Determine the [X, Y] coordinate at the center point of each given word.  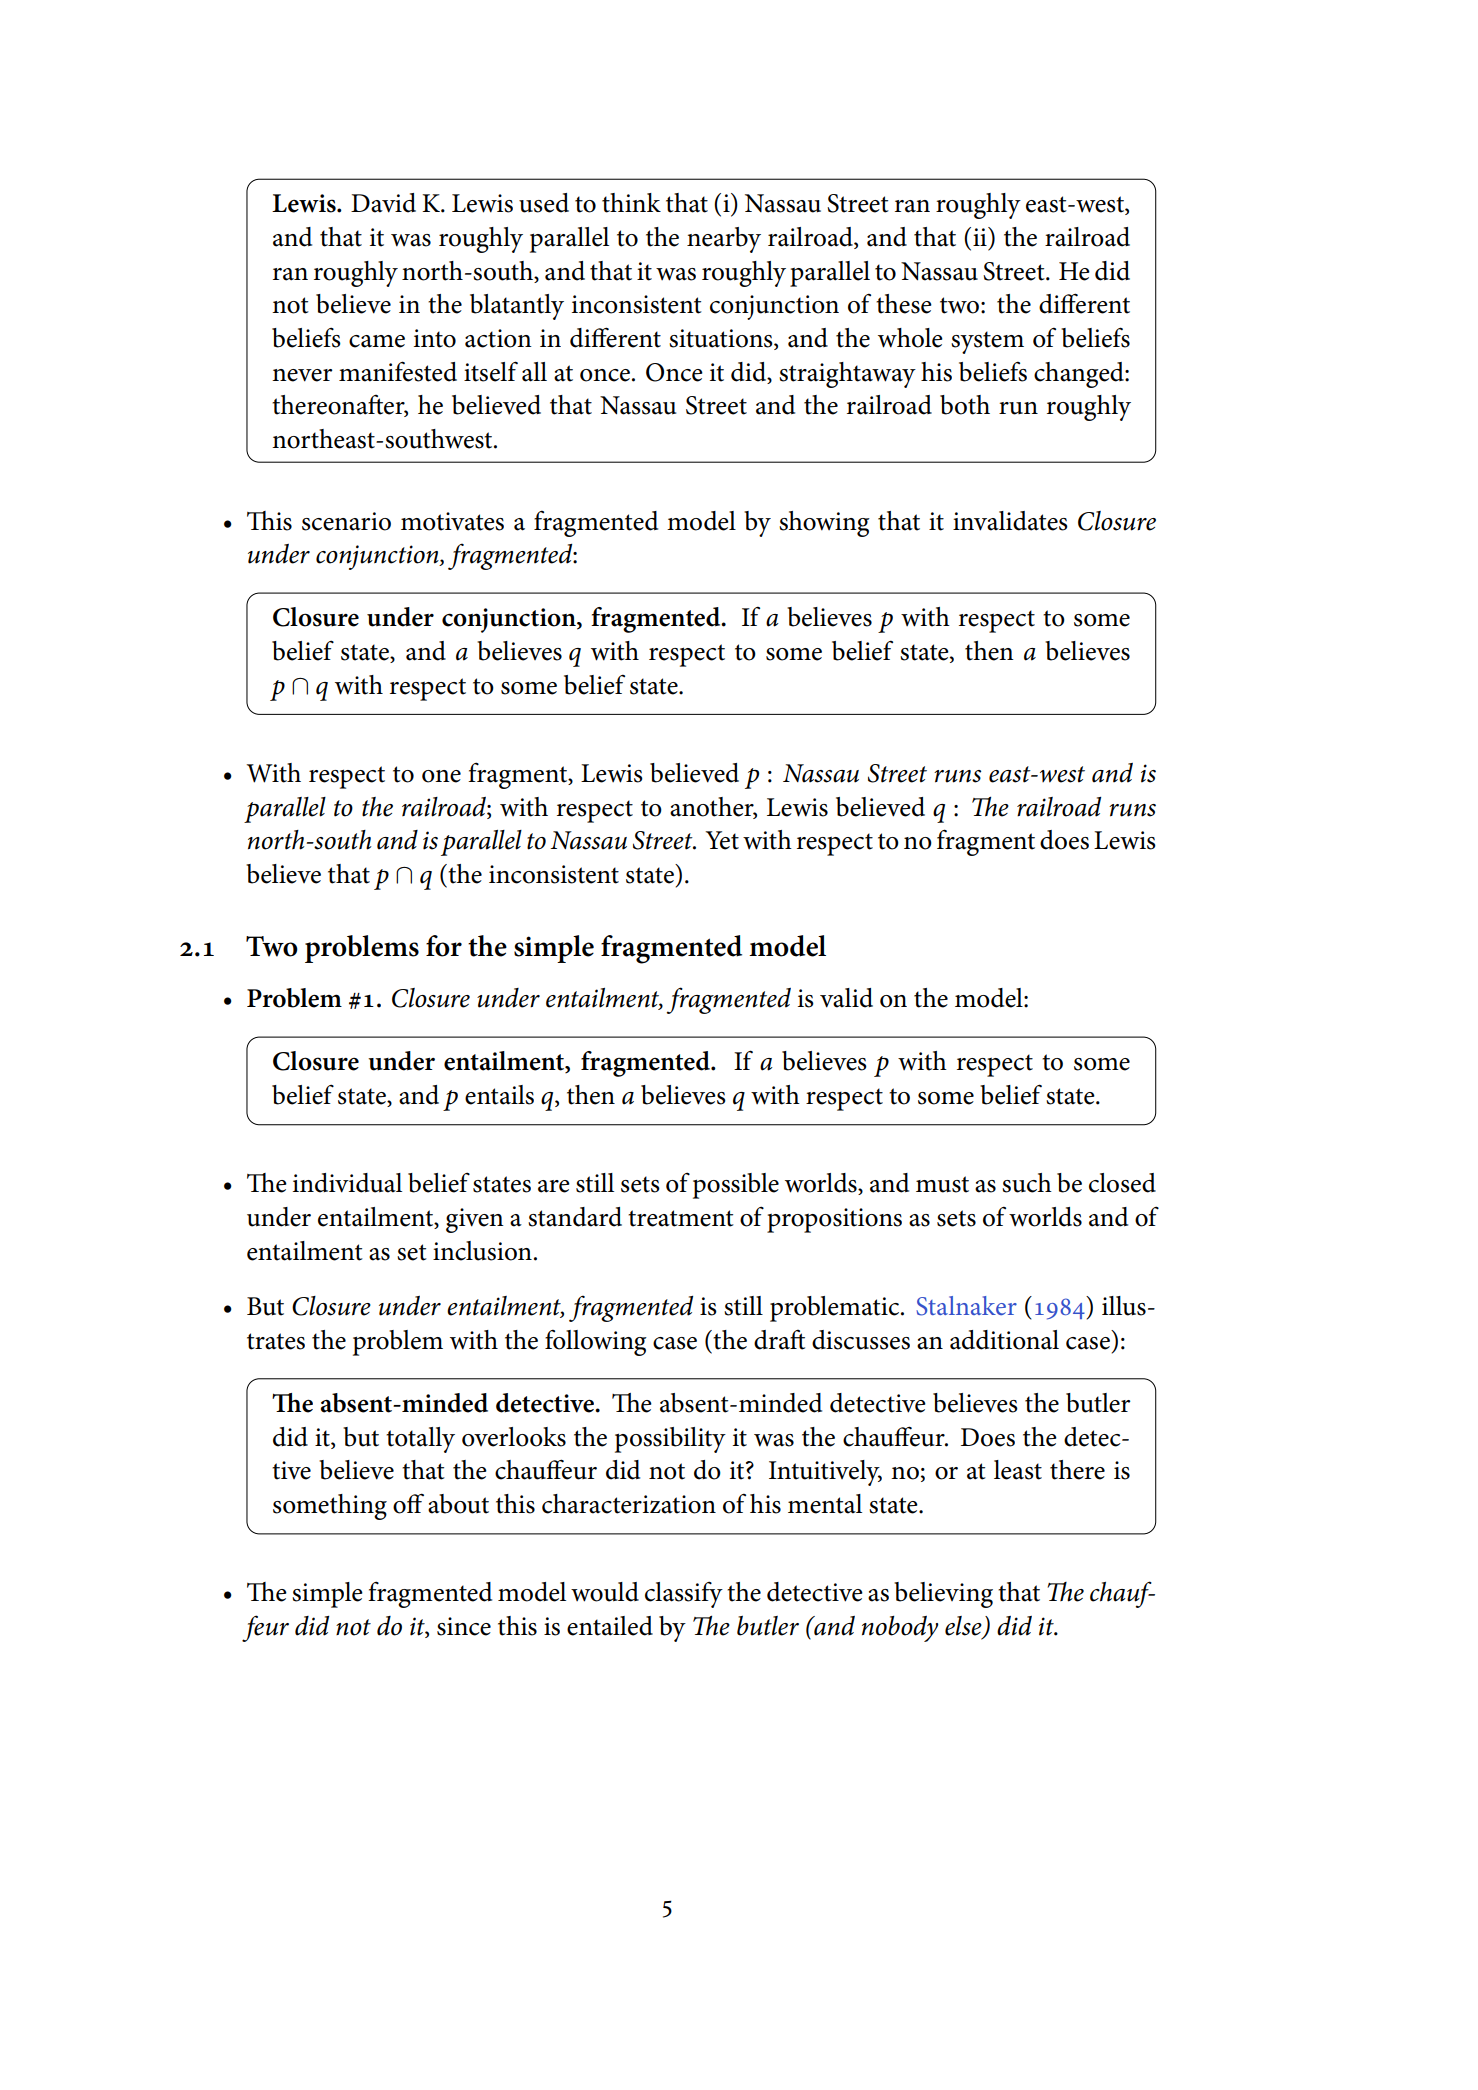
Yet [722, 840]
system [987, 342]
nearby [724, 240]
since [464, 1626]
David [383, 203]
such [1027, 1183]
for [444, 946]
